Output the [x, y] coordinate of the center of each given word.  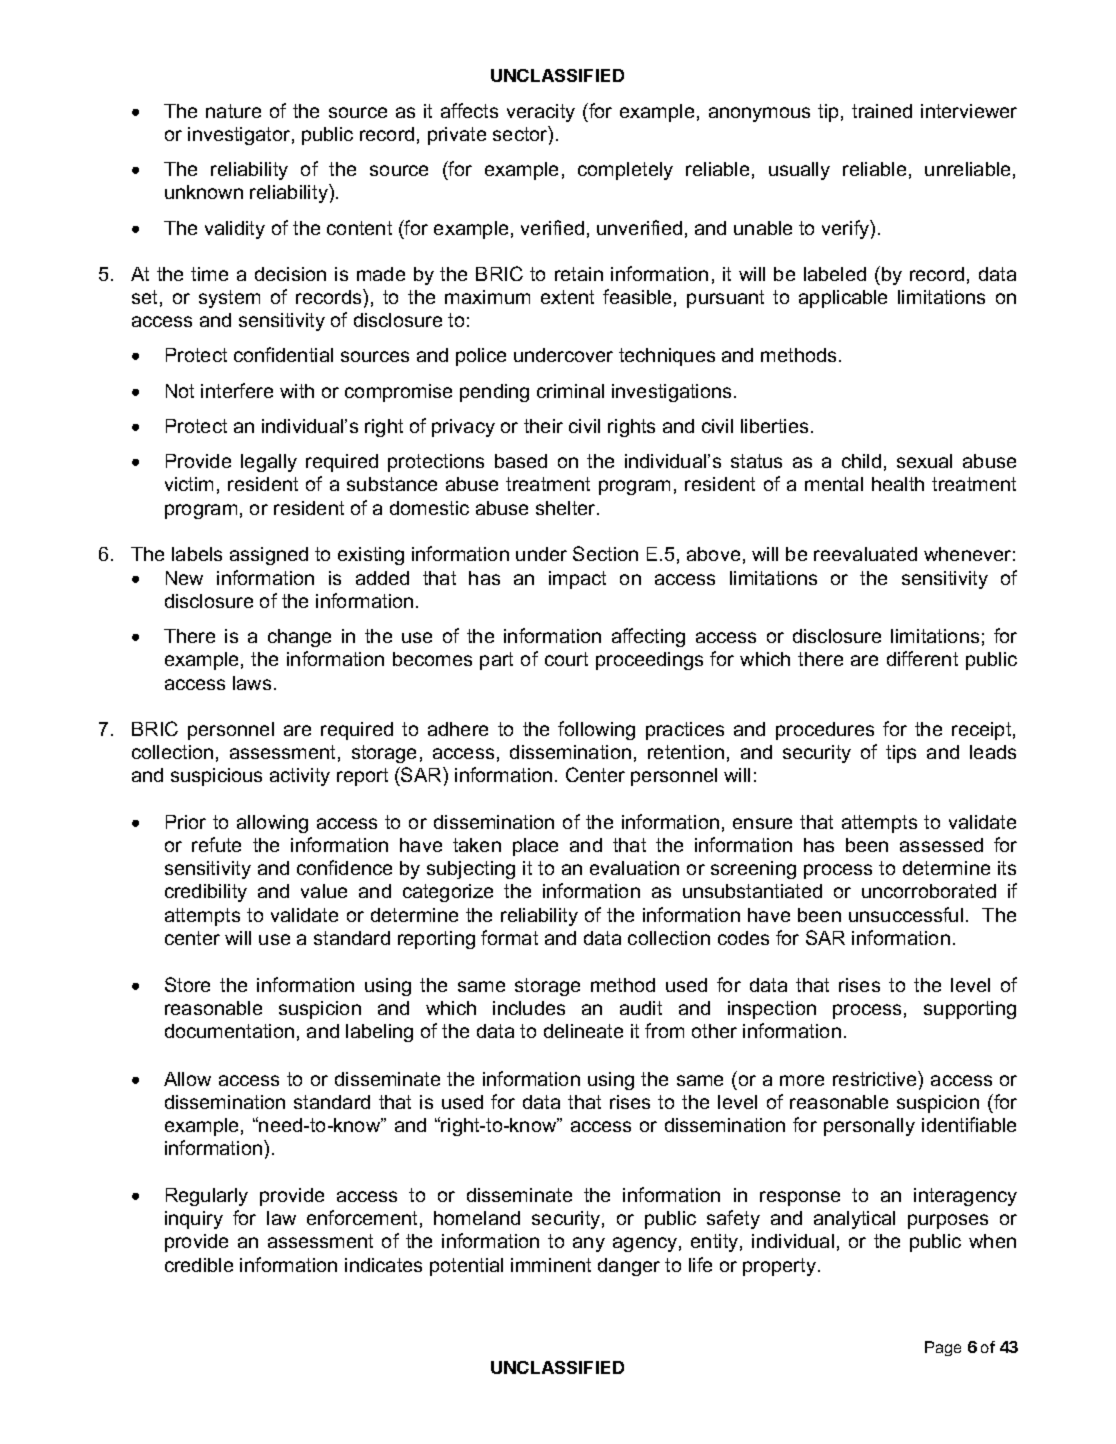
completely [625, 171]
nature [233, 111]
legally [269, 463]
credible [199, 1265]
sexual [924, 461]
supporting [970, 1010]
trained [882, 111]
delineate [583, 1031]
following [596, 730]
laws [252, 683]
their [543, 426]
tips [901, 754]
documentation [229, 1031]
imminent [551, 1265]
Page [943, 1348]
